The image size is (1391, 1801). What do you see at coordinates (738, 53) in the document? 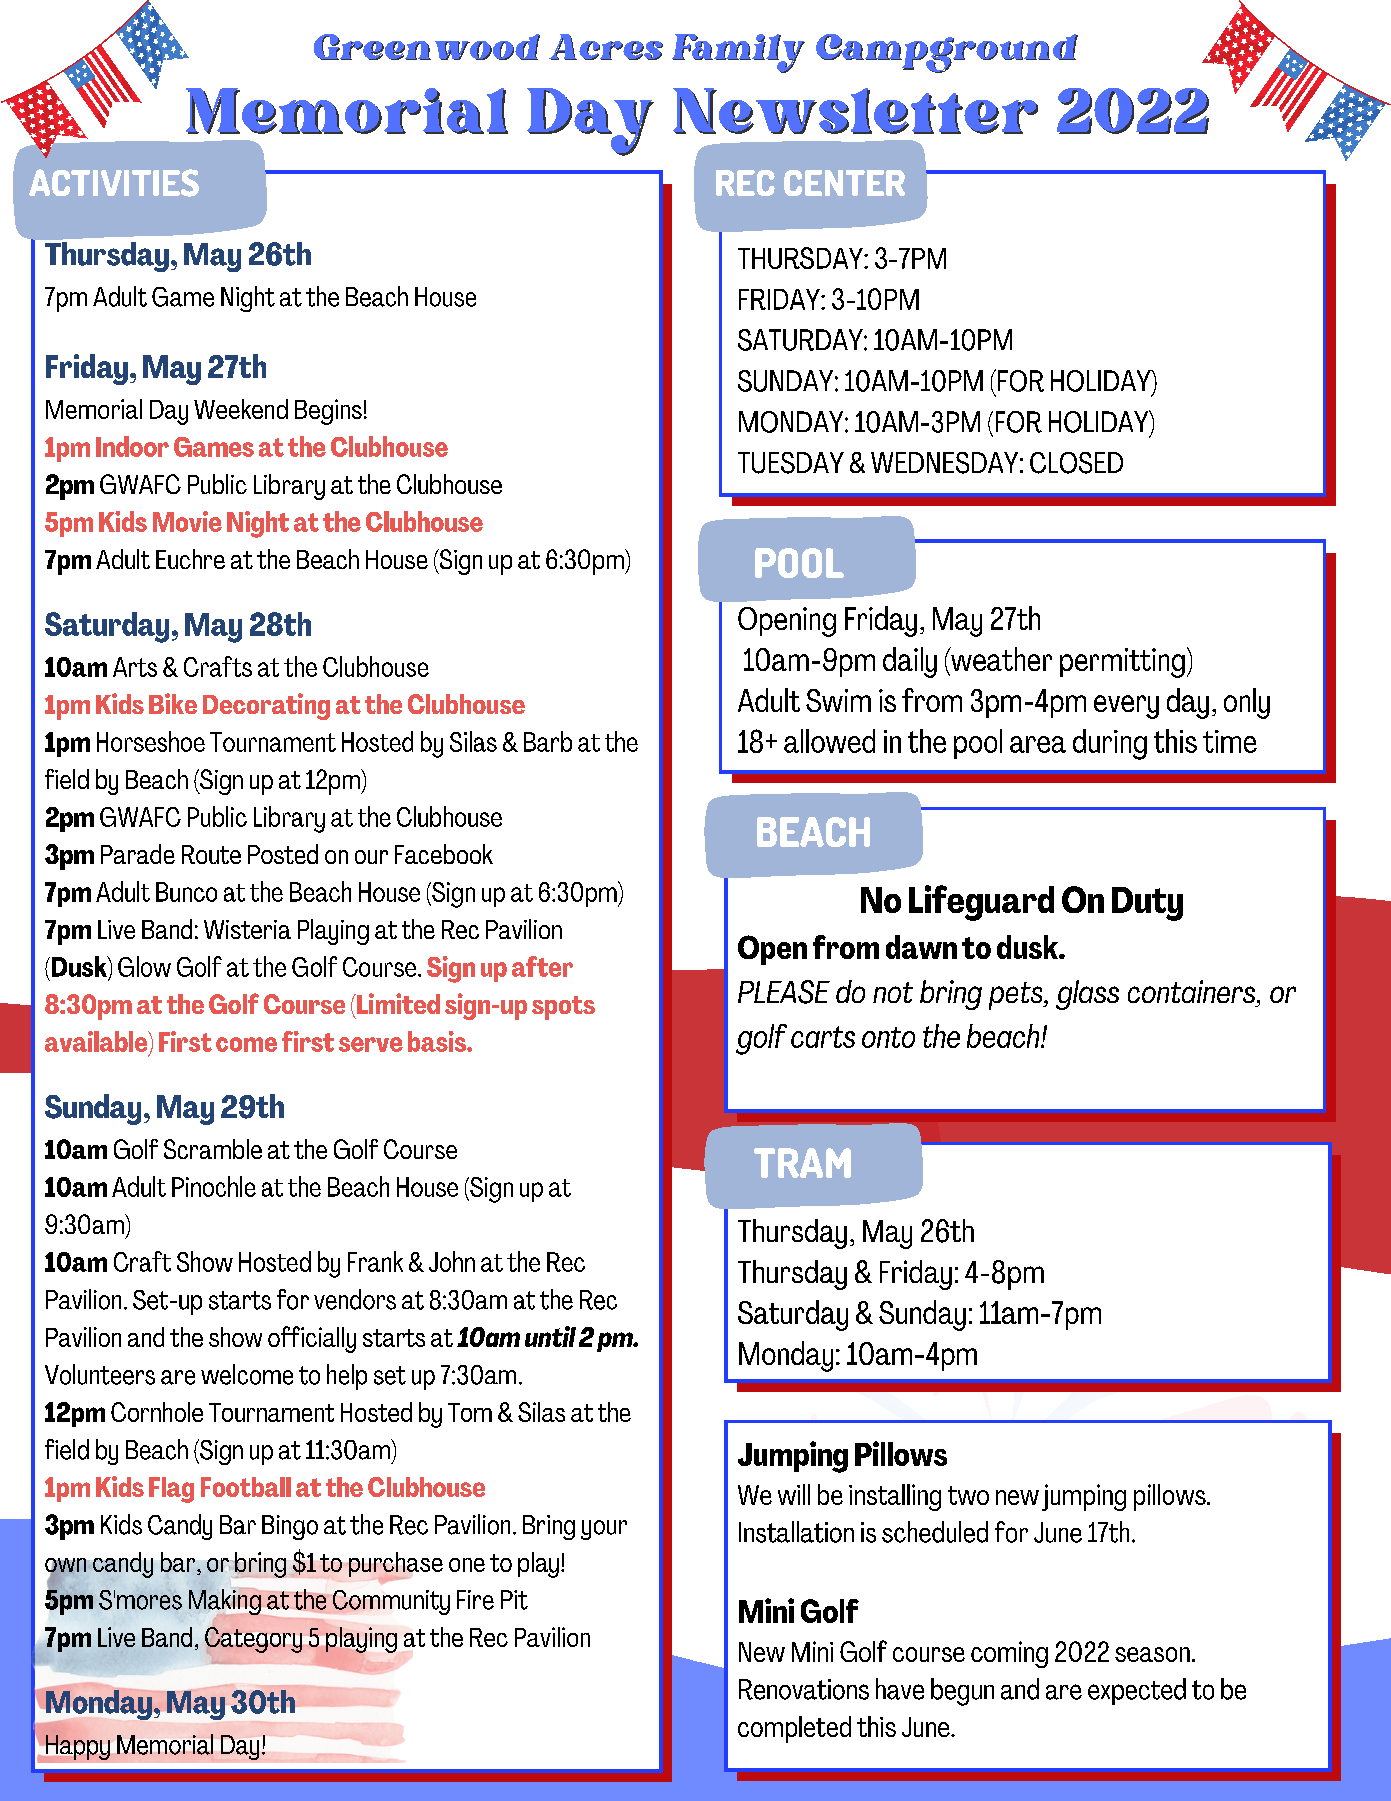
I see `Family` at bounding box center [738, 53].
